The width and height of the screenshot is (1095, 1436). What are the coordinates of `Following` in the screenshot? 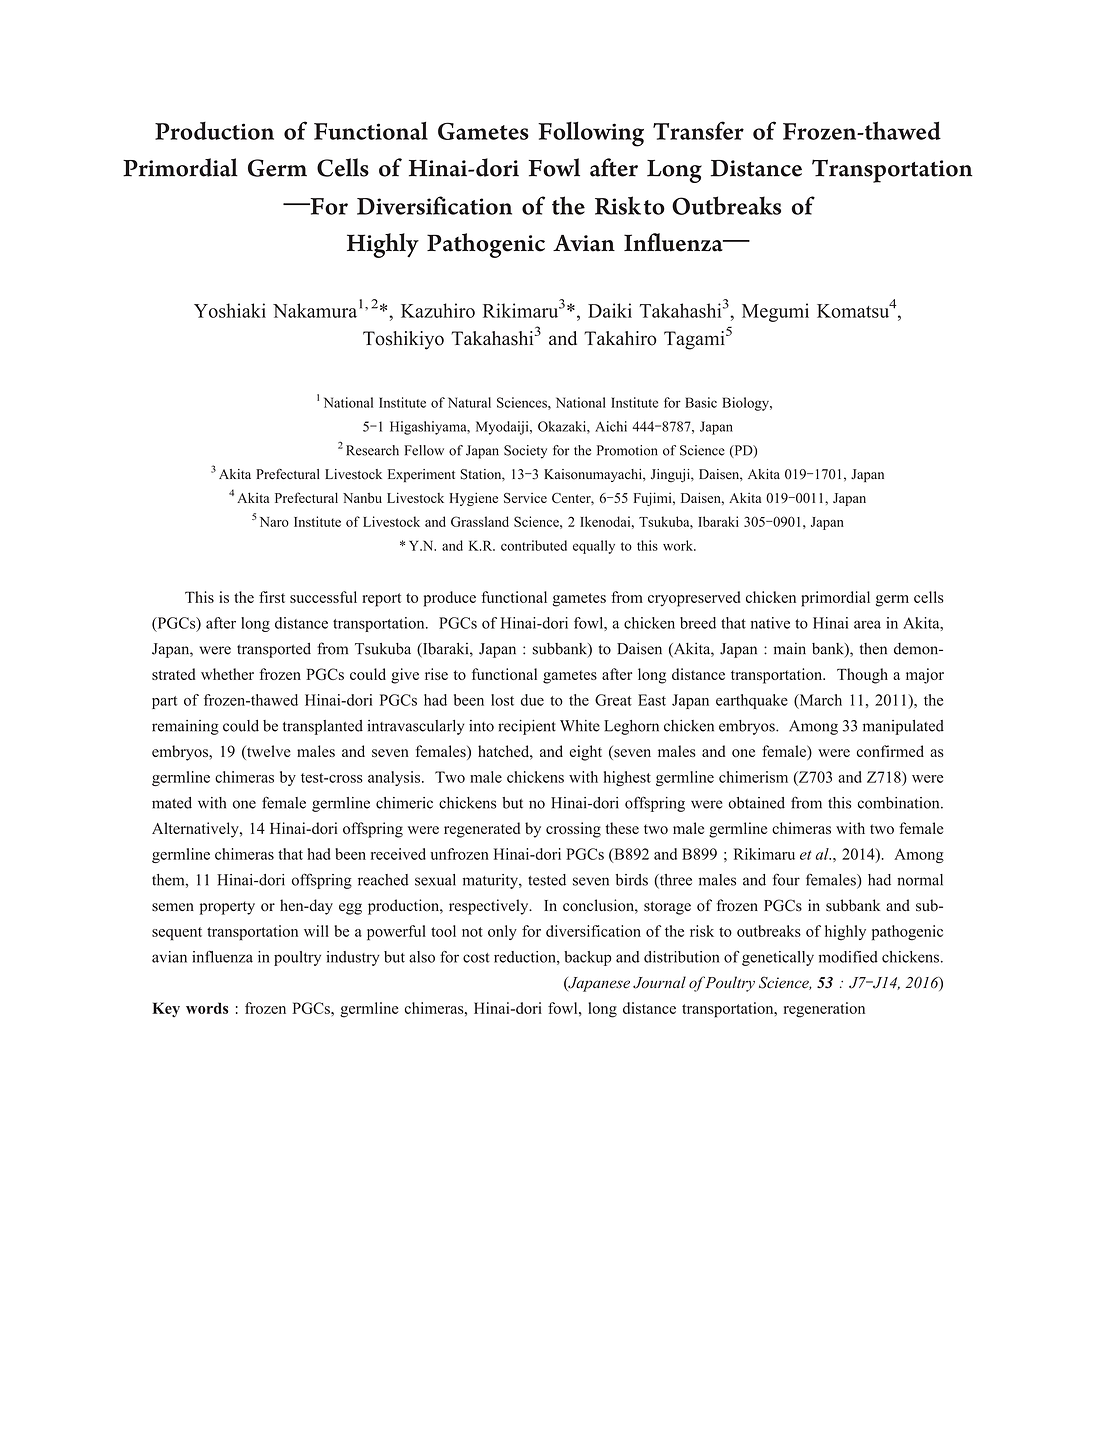 It's located at (591, 134).
